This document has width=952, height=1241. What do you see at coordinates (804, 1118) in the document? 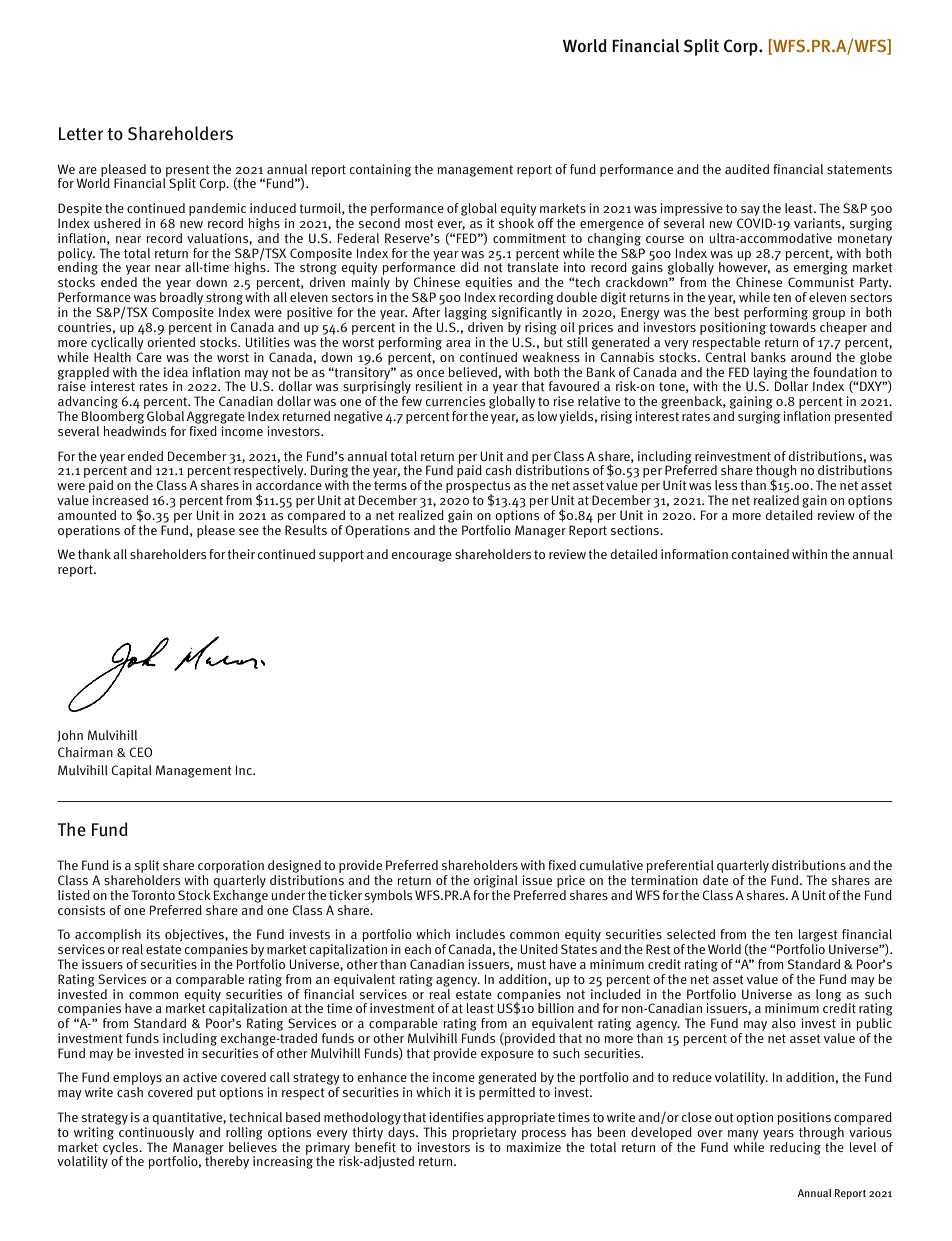
I see `positions` at bounding box center [804, 1118].
